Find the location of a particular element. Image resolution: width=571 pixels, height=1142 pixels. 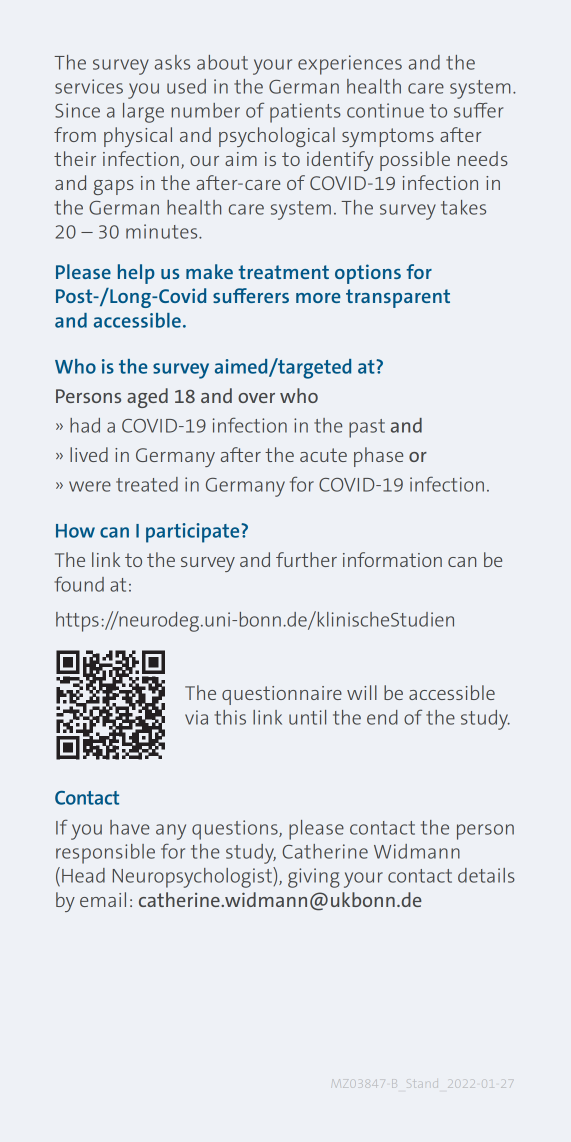

end is located at coordinates (382, 717).
